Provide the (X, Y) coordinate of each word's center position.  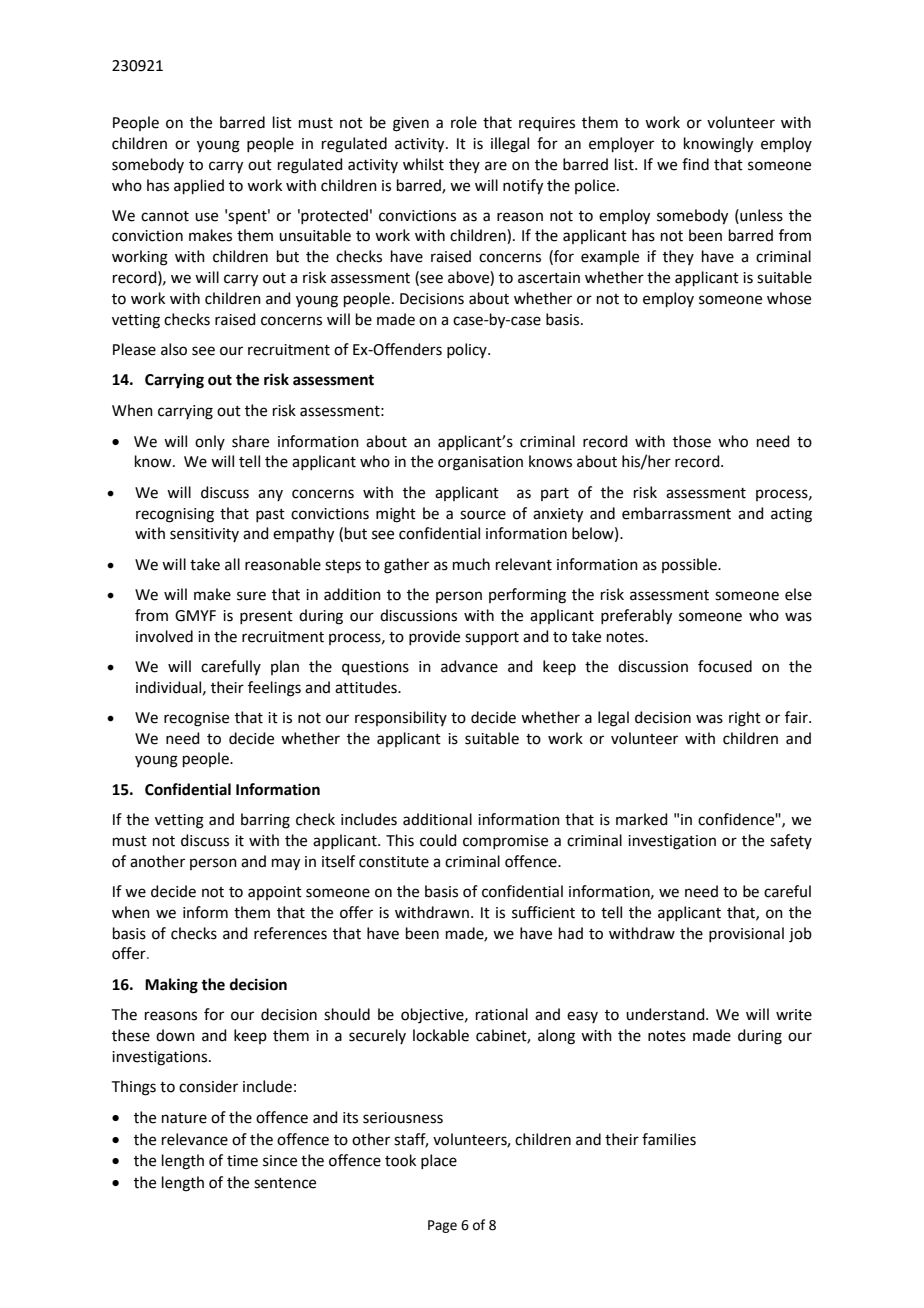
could (438, 840)
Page (442, 1226)
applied (199, 186)
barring (265, 821)
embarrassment (676, 513)
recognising (175, 515)
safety (791, 841)
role (464, 122)
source (483, 515)
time (242, 1161)
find (695, 164)
